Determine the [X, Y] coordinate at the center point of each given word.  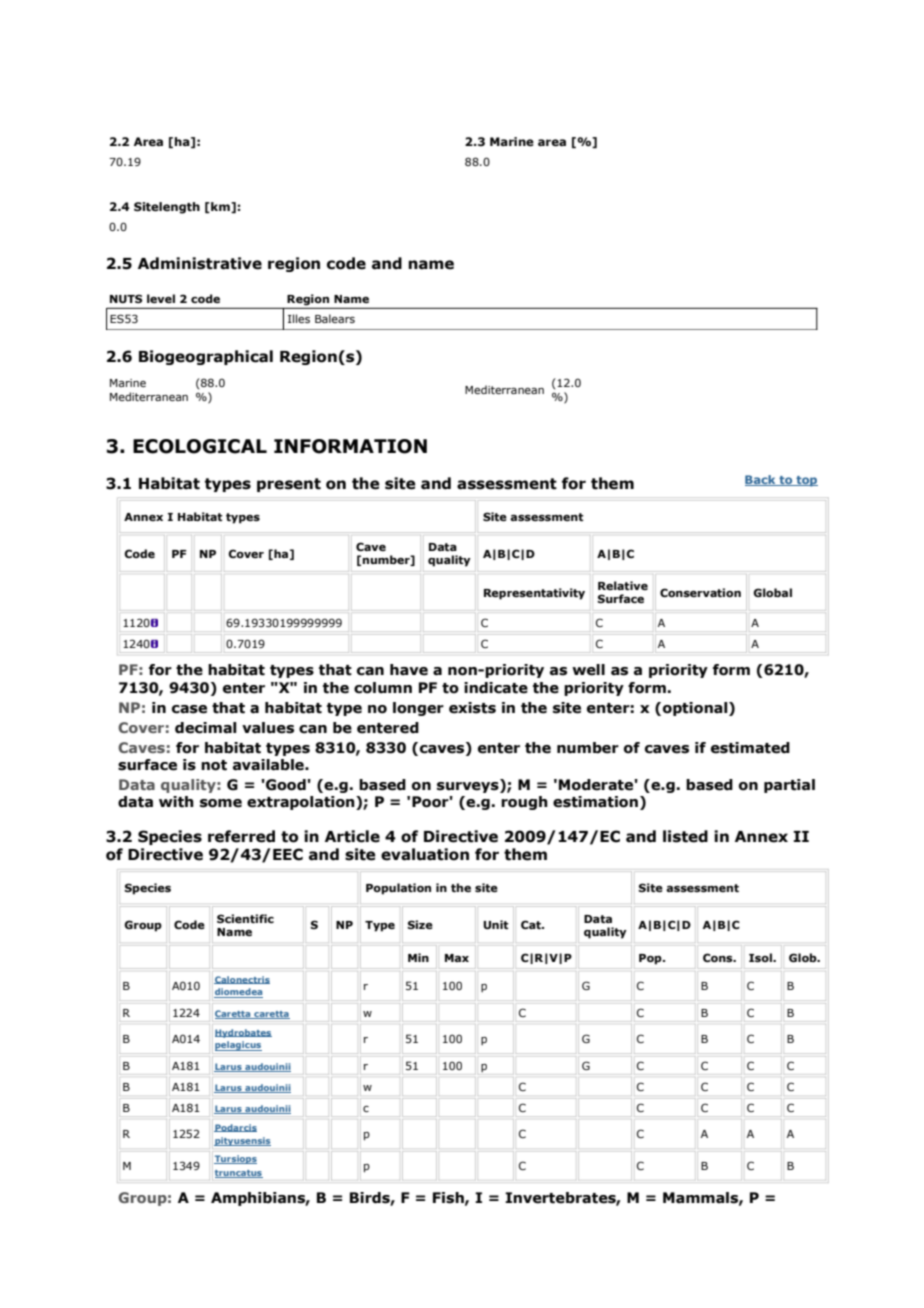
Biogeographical [206, 357]
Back [761, 480]
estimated [750, 748]
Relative [623, 585]
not [214, 765]
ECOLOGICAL [200, 446]
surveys [469, 786]
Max [457, 958]
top [806, 481]
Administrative [200, 263]
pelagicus [238, 1046]
